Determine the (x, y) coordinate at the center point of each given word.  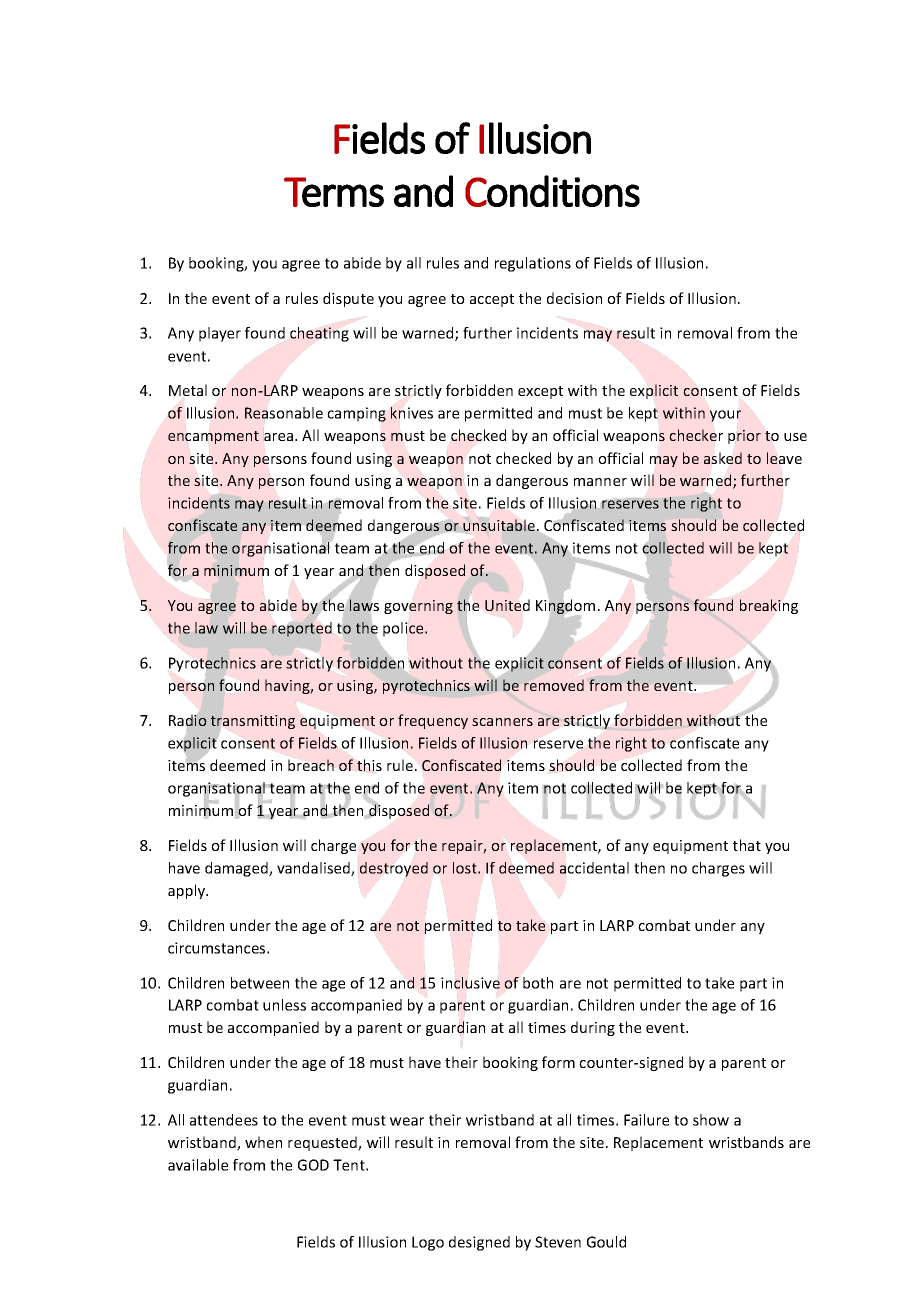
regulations (533, 264)
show (711, 1120)
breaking (769, 606)
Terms (334, 192)
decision (574, 298)
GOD (313, 1165)
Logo (428, 1243)
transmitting (253, 722)
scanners (502, 722)
